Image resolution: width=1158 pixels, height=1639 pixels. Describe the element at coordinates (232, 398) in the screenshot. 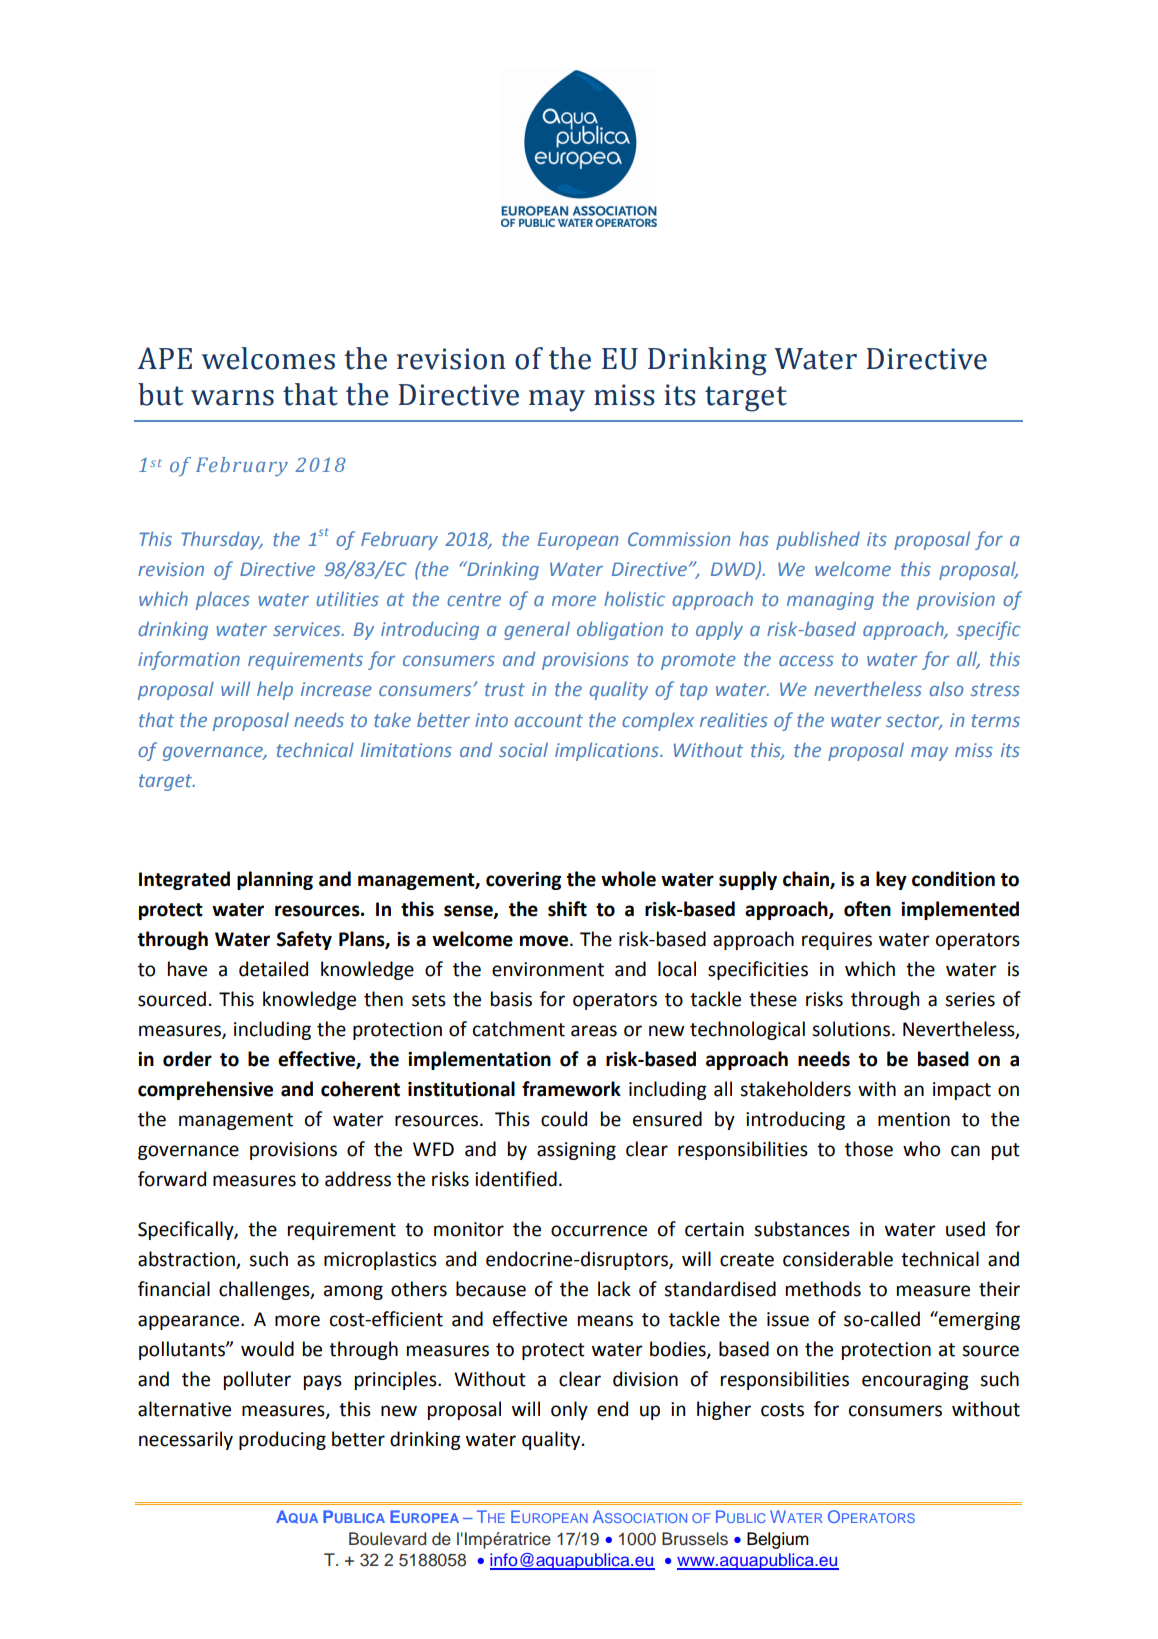

I see `warns` at that location.
